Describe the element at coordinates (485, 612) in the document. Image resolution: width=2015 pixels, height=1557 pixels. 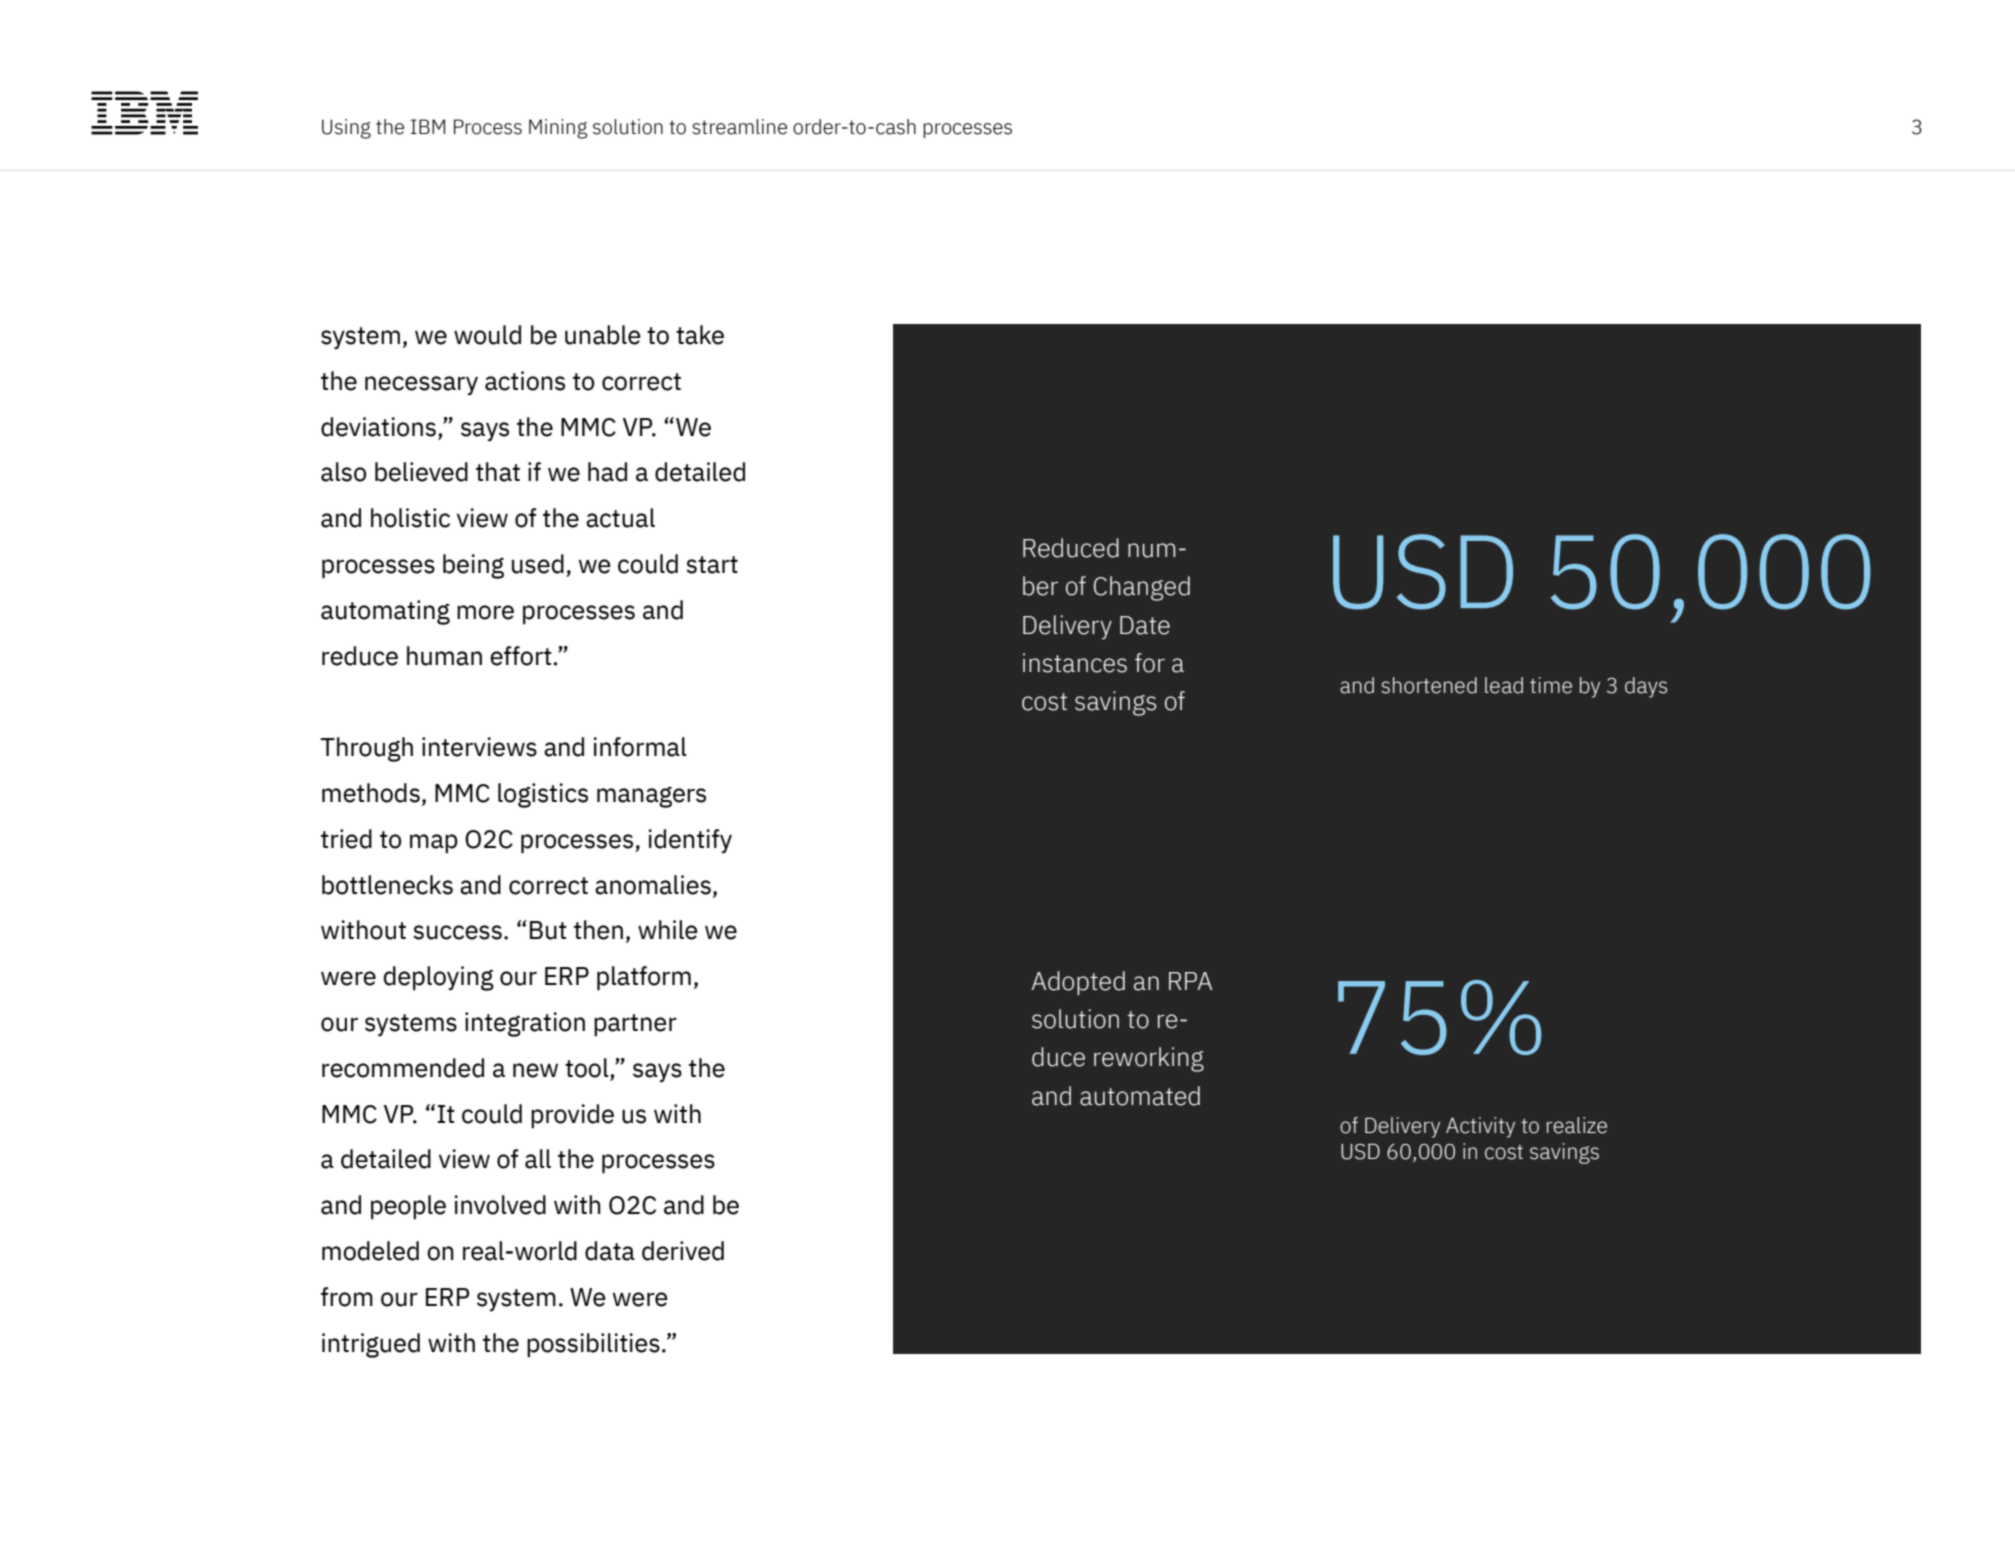
I see `more` at that location.
